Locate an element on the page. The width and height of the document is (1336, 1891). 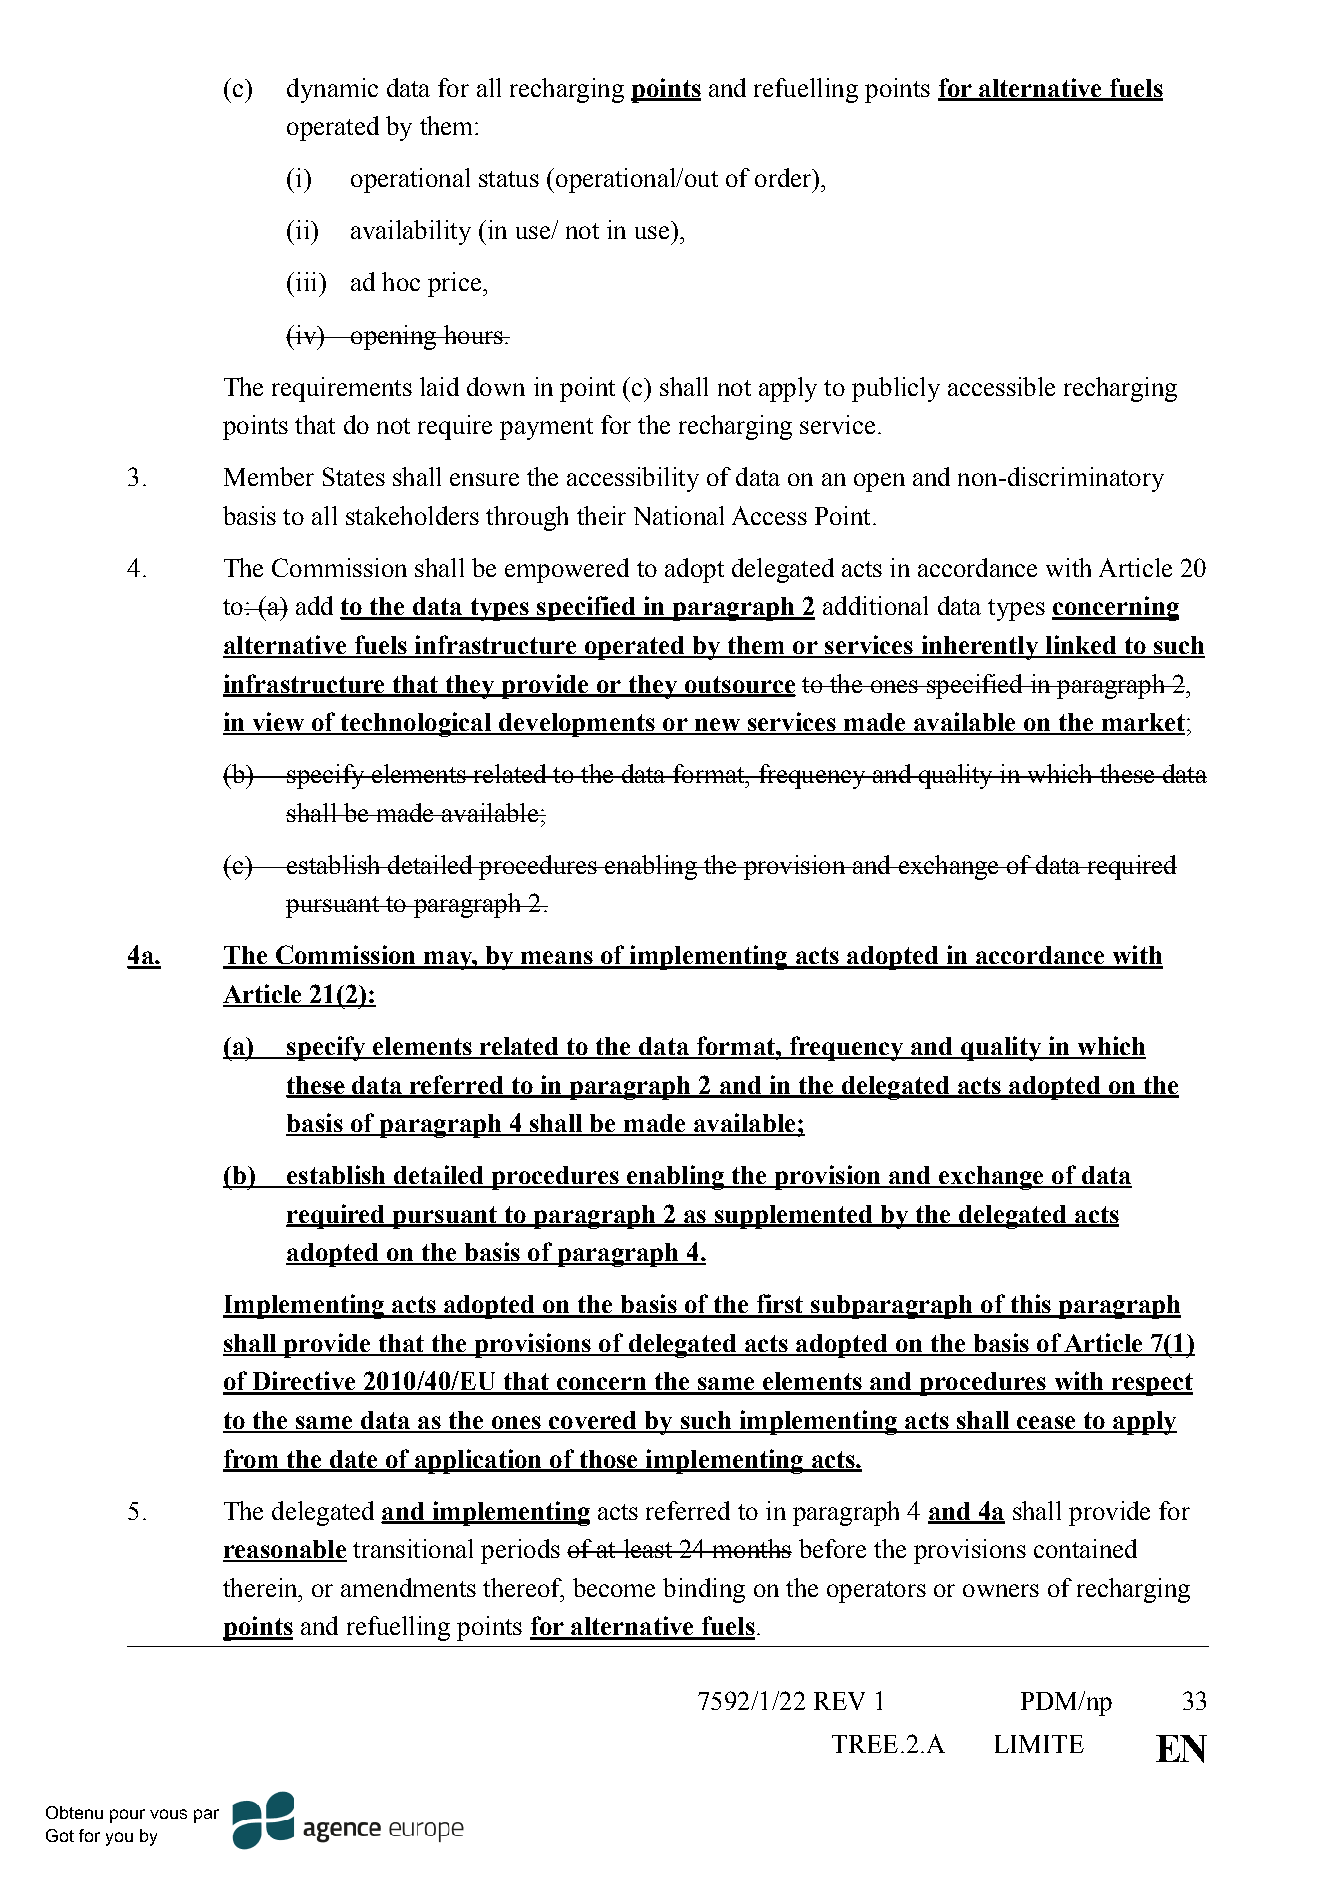
publicly is located at coordinates (896, 389).
